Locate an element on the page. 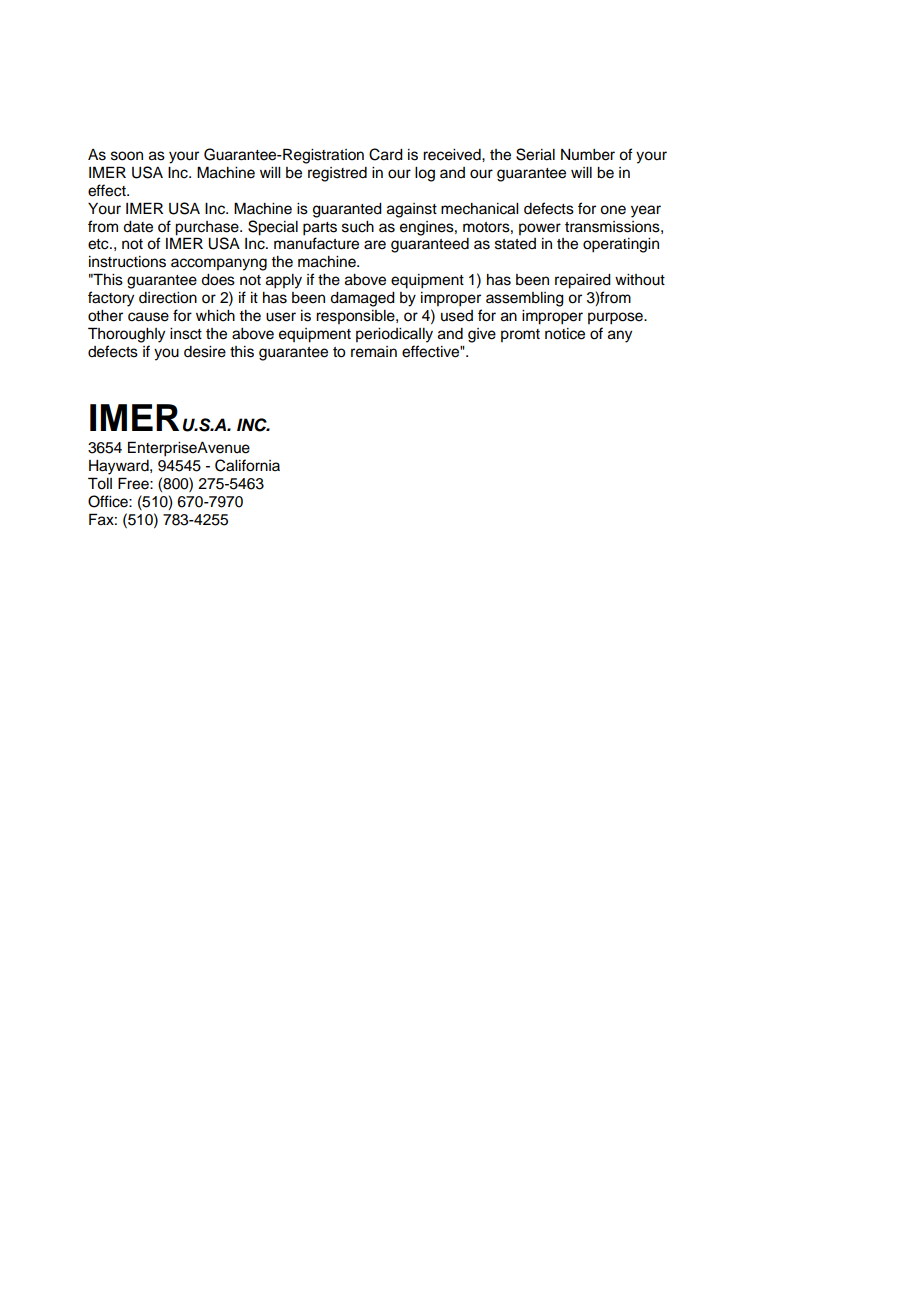 This image has height=1308, width=924. remain is located at coordinates (374, 352).
